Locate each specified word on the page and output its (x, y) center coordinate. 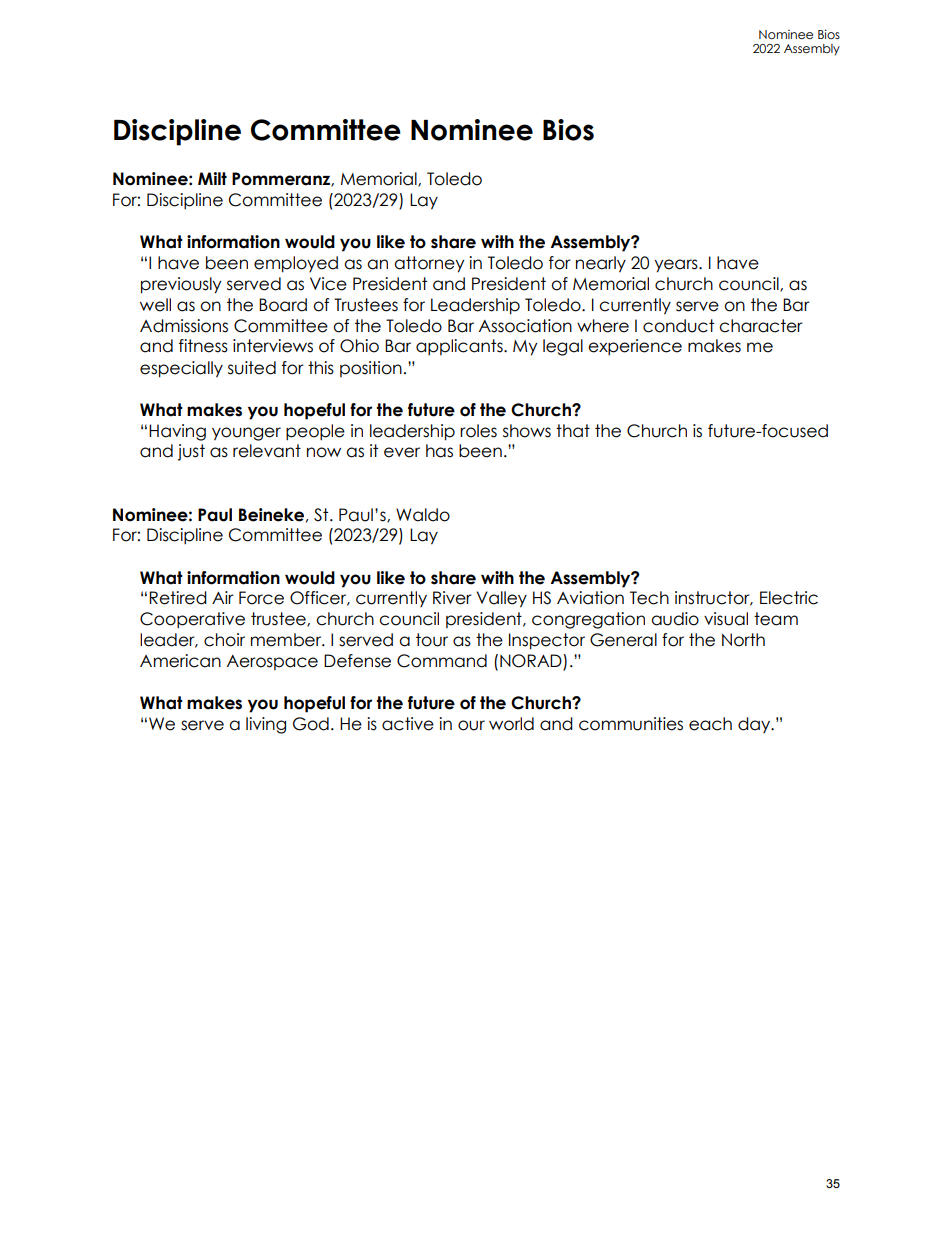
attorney (429, 264)
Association (525, 326)
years (677, 266)
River (452, 598)
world (511, 724)
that (573, 431)
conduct (678, 326)
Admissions (184, 326)
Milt (212, 178)
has (439, 451)
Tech (649, 598)
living (266, 725)
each (710, 724)
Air (223, 597)
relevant (267, 451)
